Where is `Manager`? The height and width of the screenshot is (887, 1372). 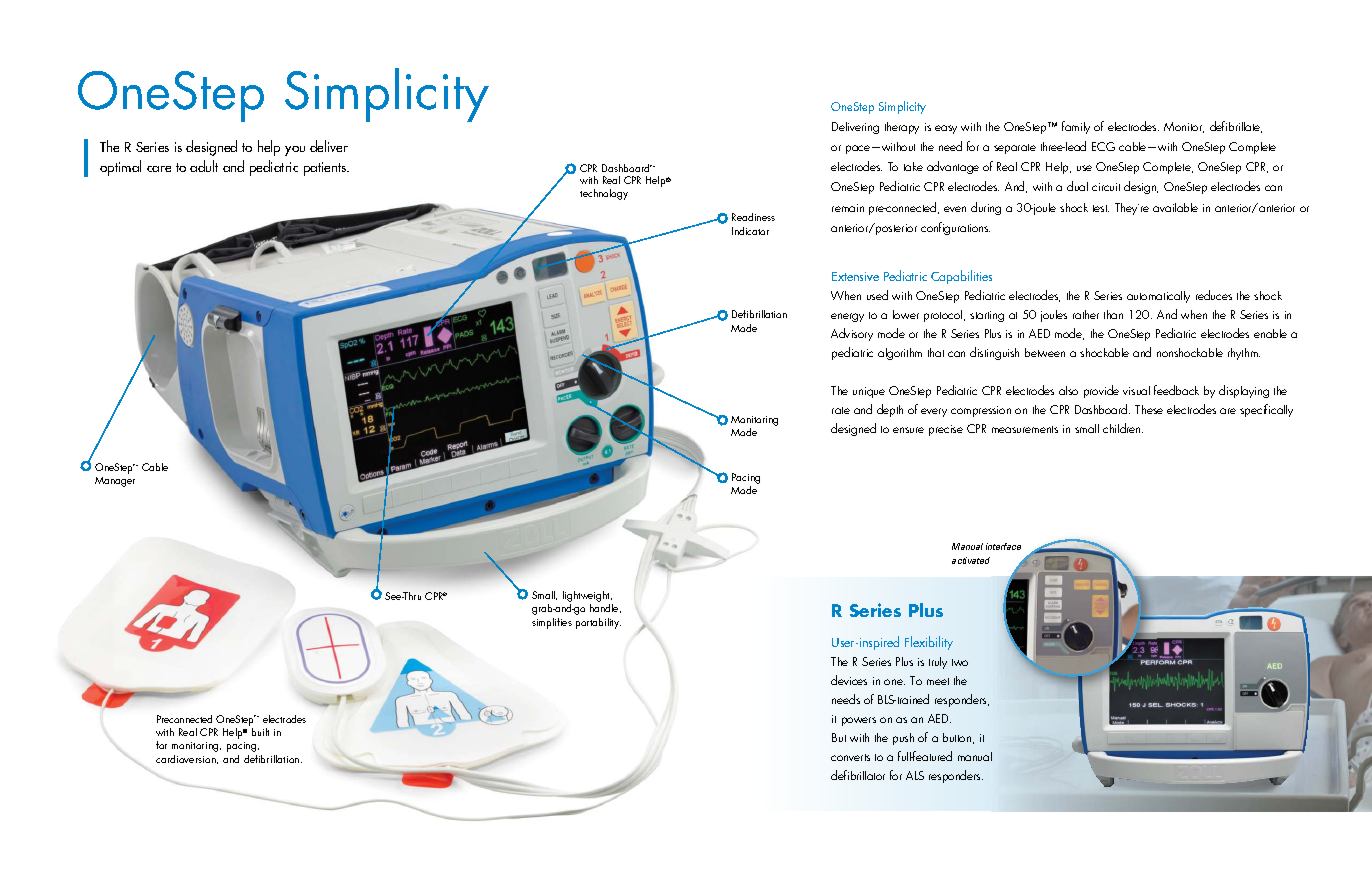
Manager is located at coordinates (115, 482).
